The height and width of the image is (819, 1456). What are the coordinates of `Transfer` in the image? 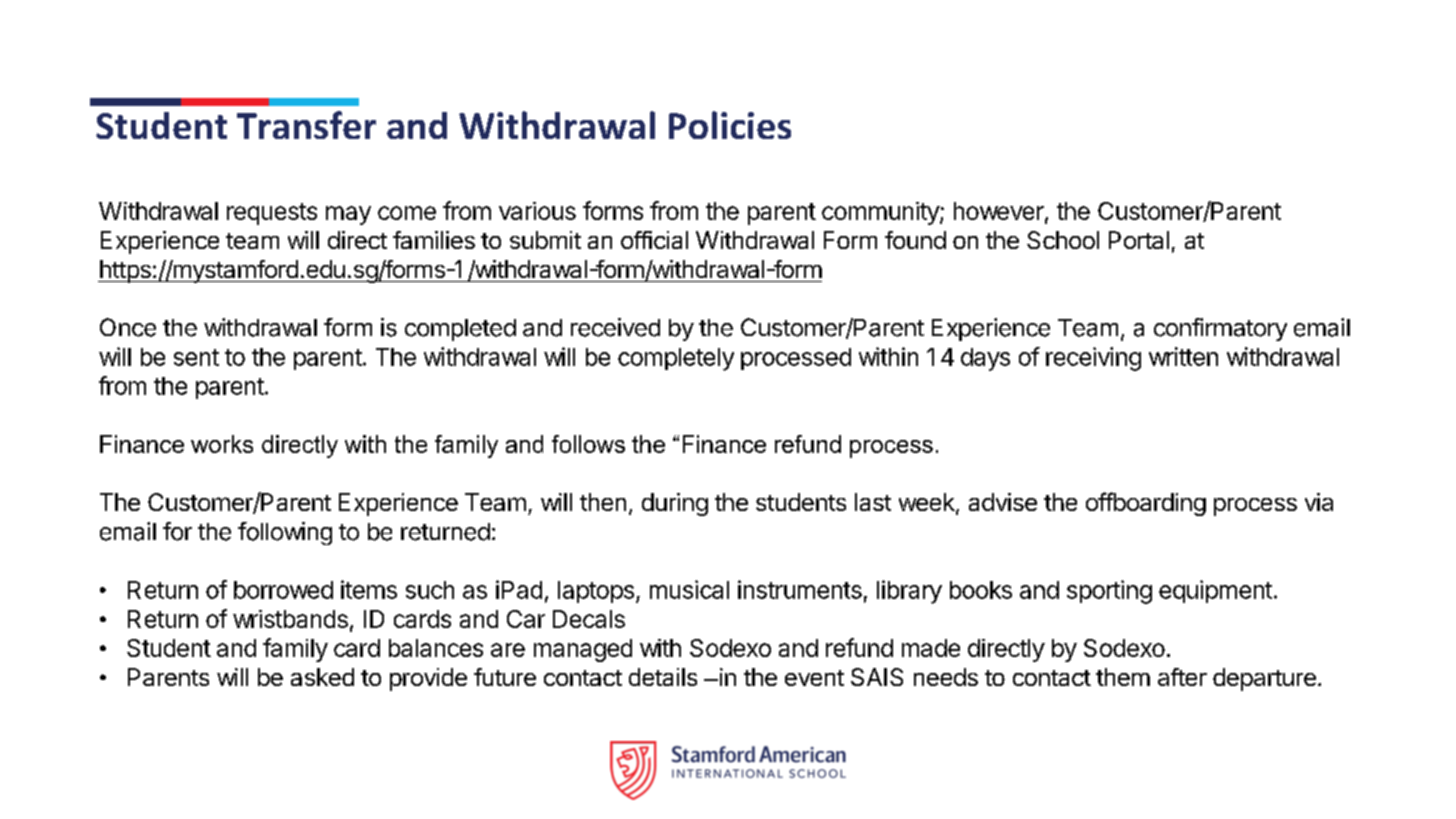 It's located at (306, 125).
